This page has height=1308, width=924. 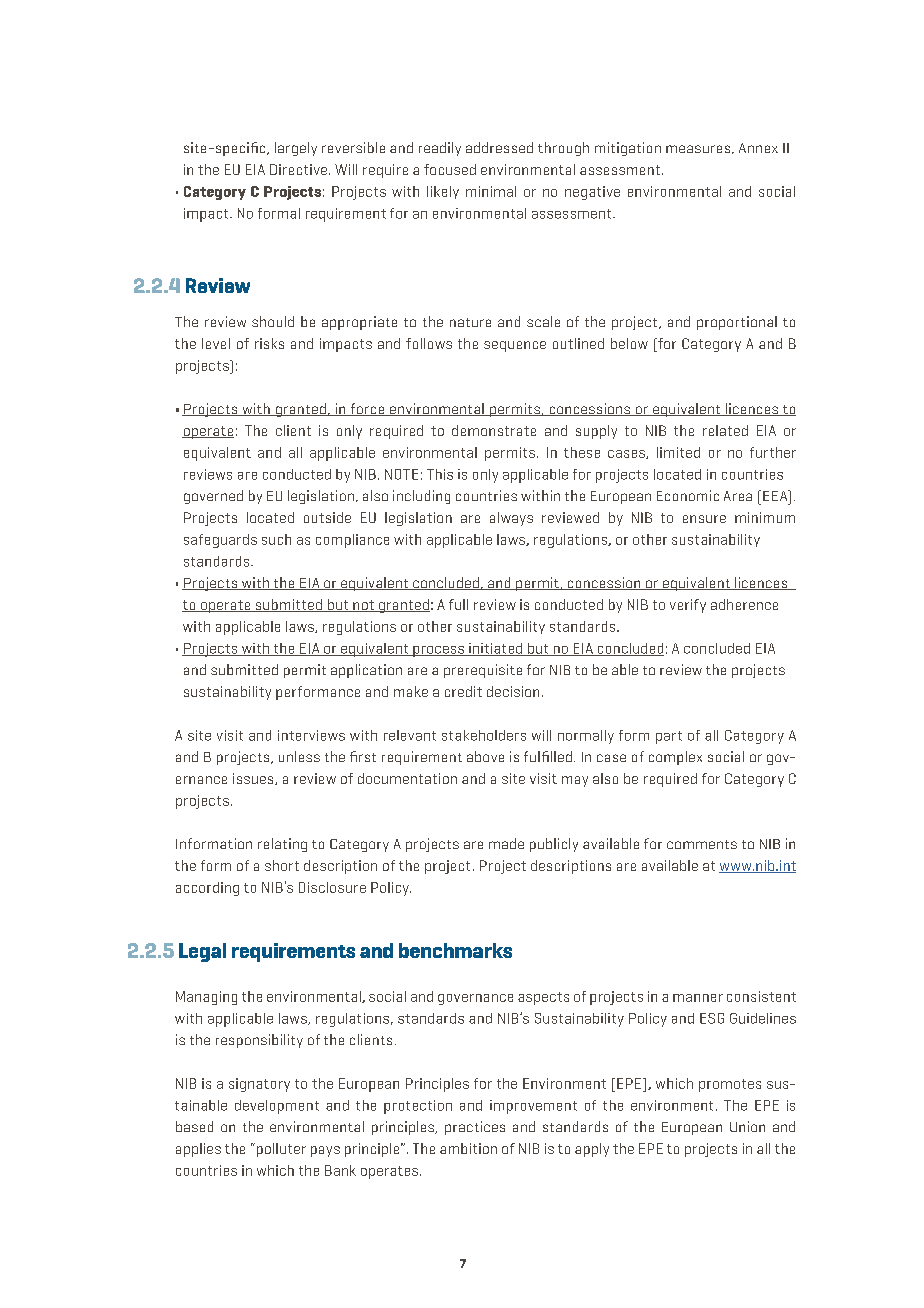 What do you see at coordinates (506, 843) in the page?
I see `made` at bounding box center [506, 843].
